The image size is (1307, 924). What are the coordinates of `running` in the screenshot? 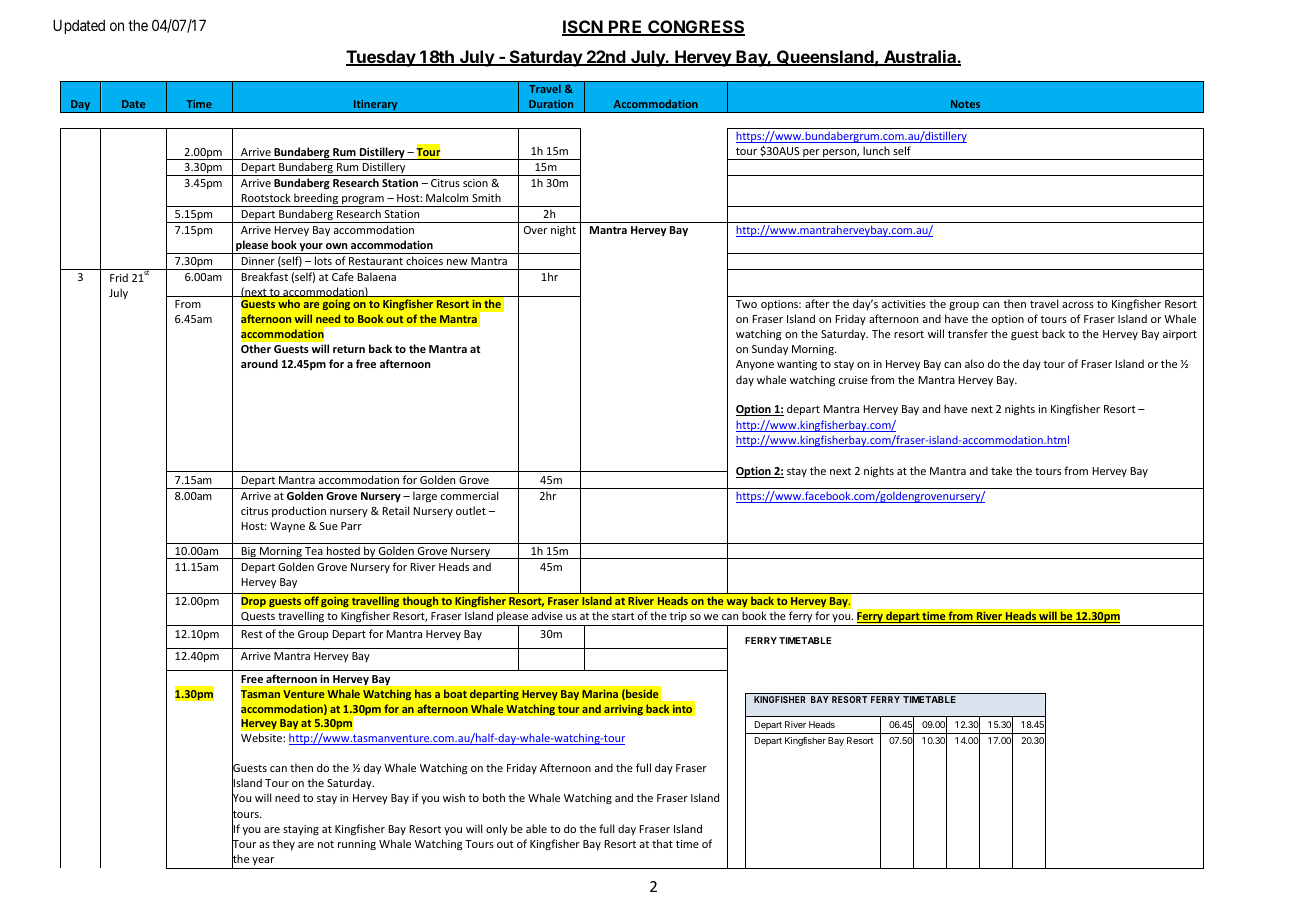 It's located at (357, 845).
